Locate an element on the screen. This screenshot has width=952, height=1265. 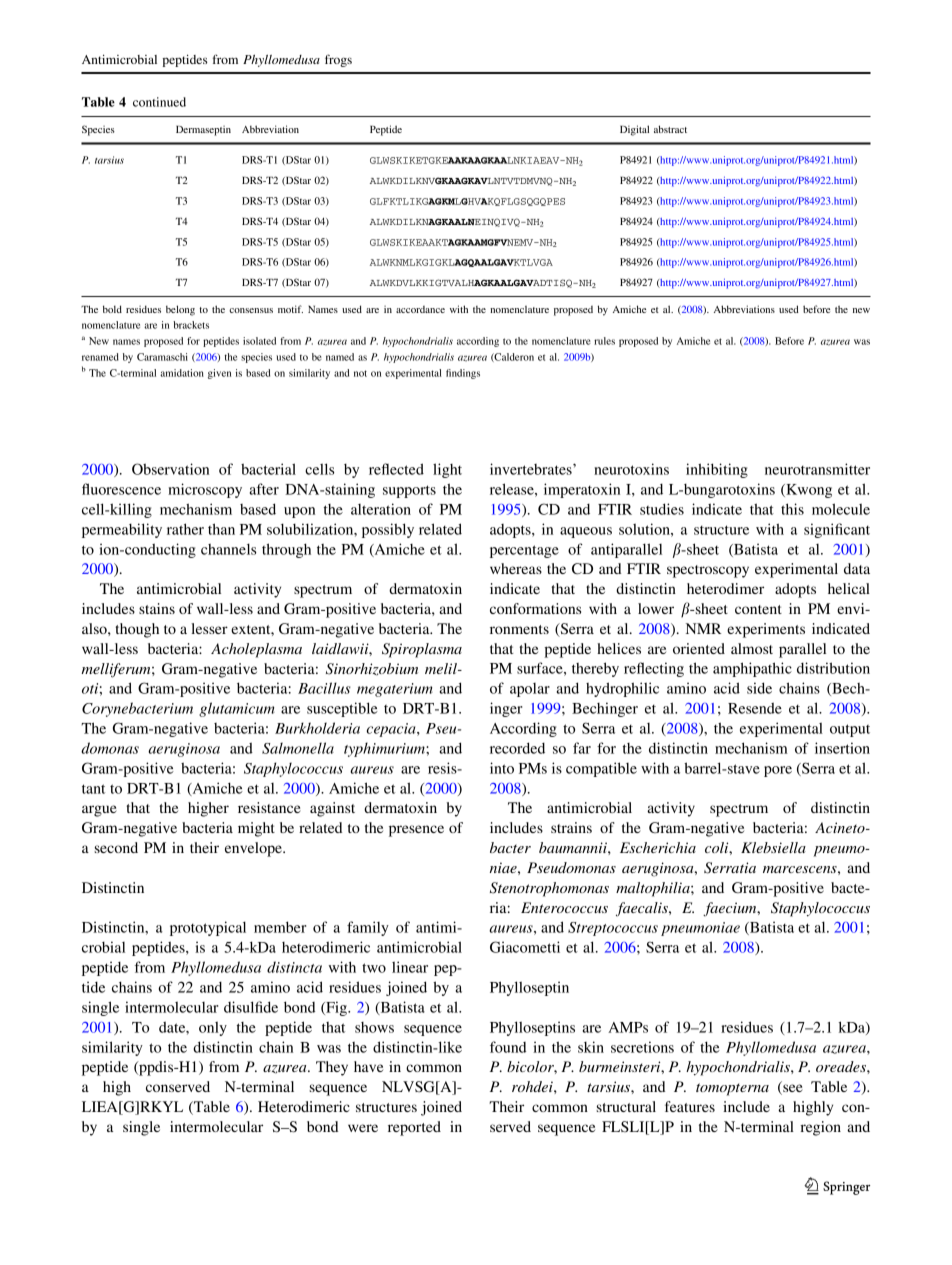
Klebsiella is located at coordinates (773, 847).
